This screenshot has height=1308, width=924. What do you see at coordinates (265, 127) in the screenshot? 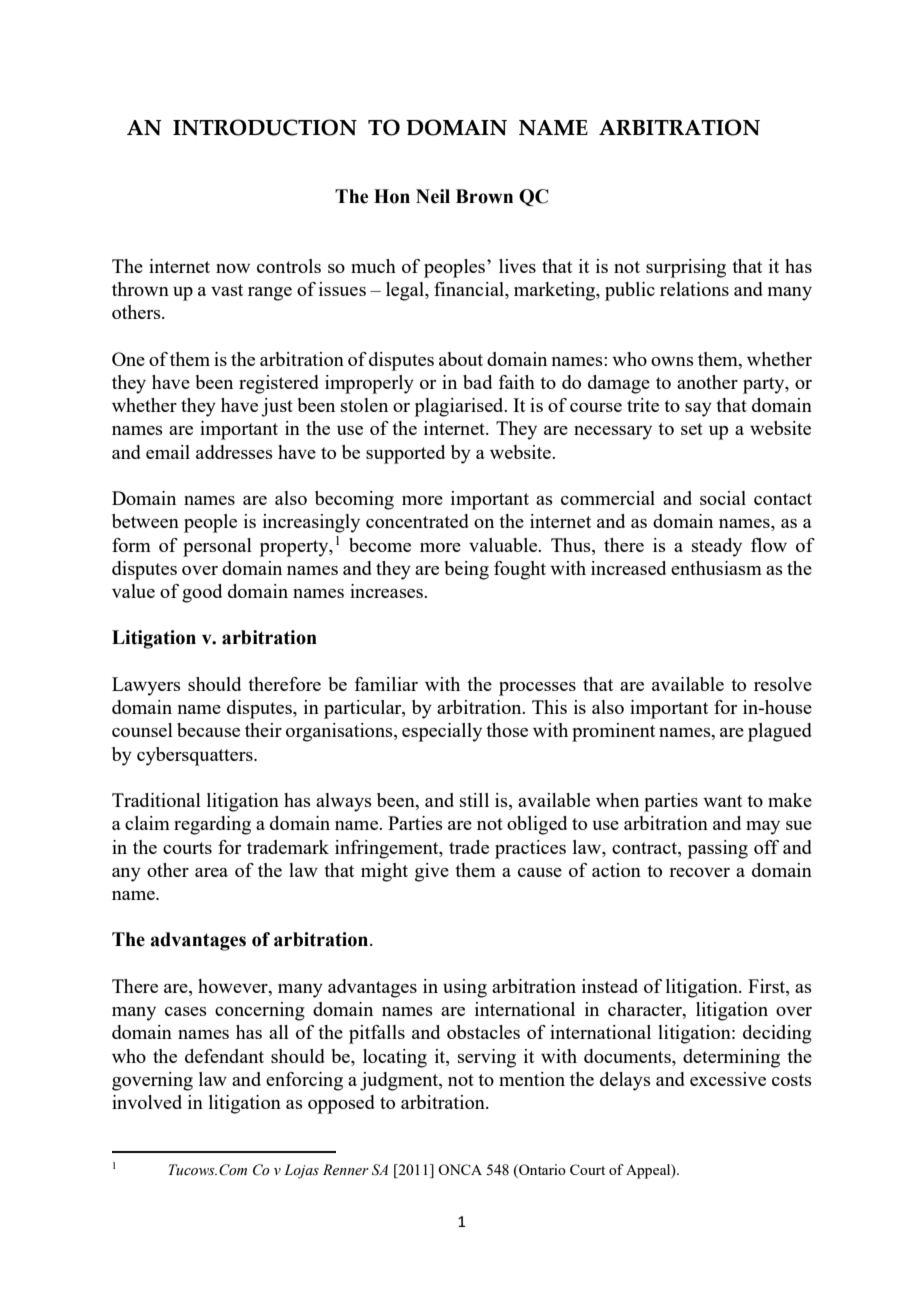
I see `INTRODUCTION` at bounding box center [265, 127].
